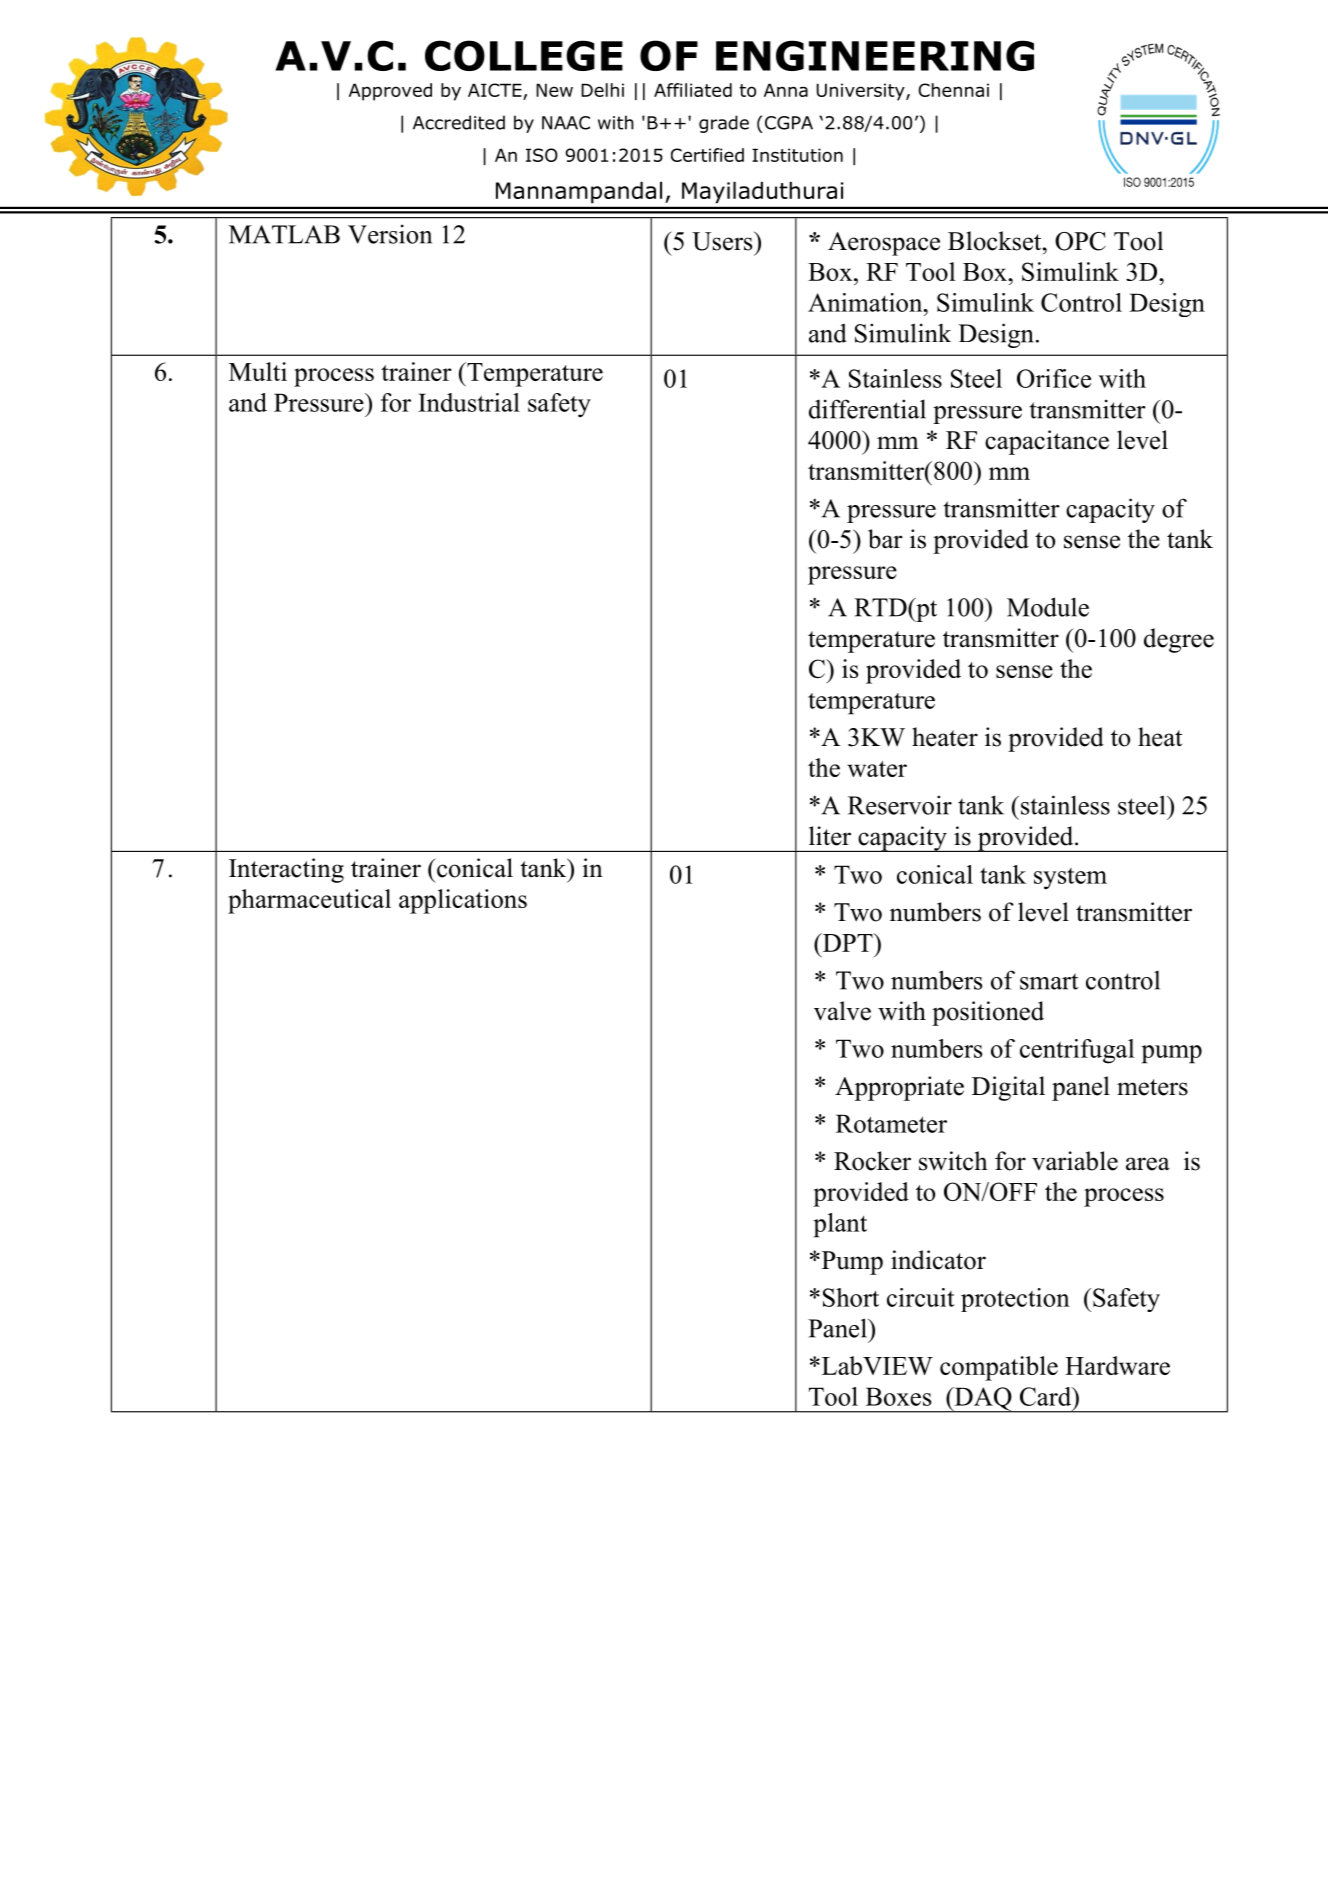  Describe the element at coordinates (469, 402) in the document. I see `Industrial` at that location.
